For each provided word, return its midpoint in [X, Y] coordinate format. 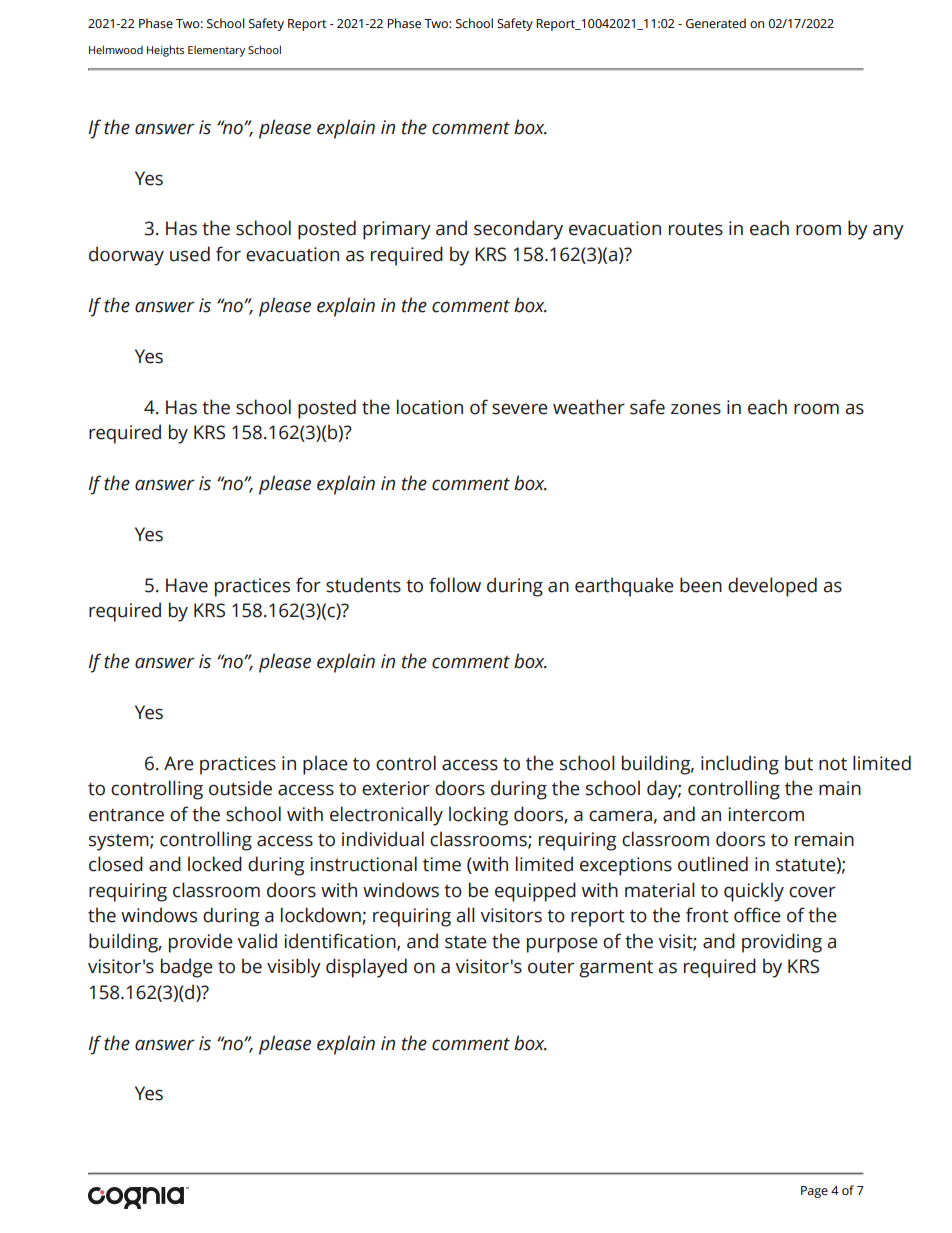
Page [814, 1192]
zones [696, 409]
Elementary [216, 51]
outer [551, 967]
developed [772, 587]
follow [455, 585]
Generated [716, 23]
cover [812, 892]
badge [187, 968]
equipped [535, 892]
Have [187, 585]
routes [696, 229]
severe [520, 409]
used [190, 254]
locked [215, 864]
